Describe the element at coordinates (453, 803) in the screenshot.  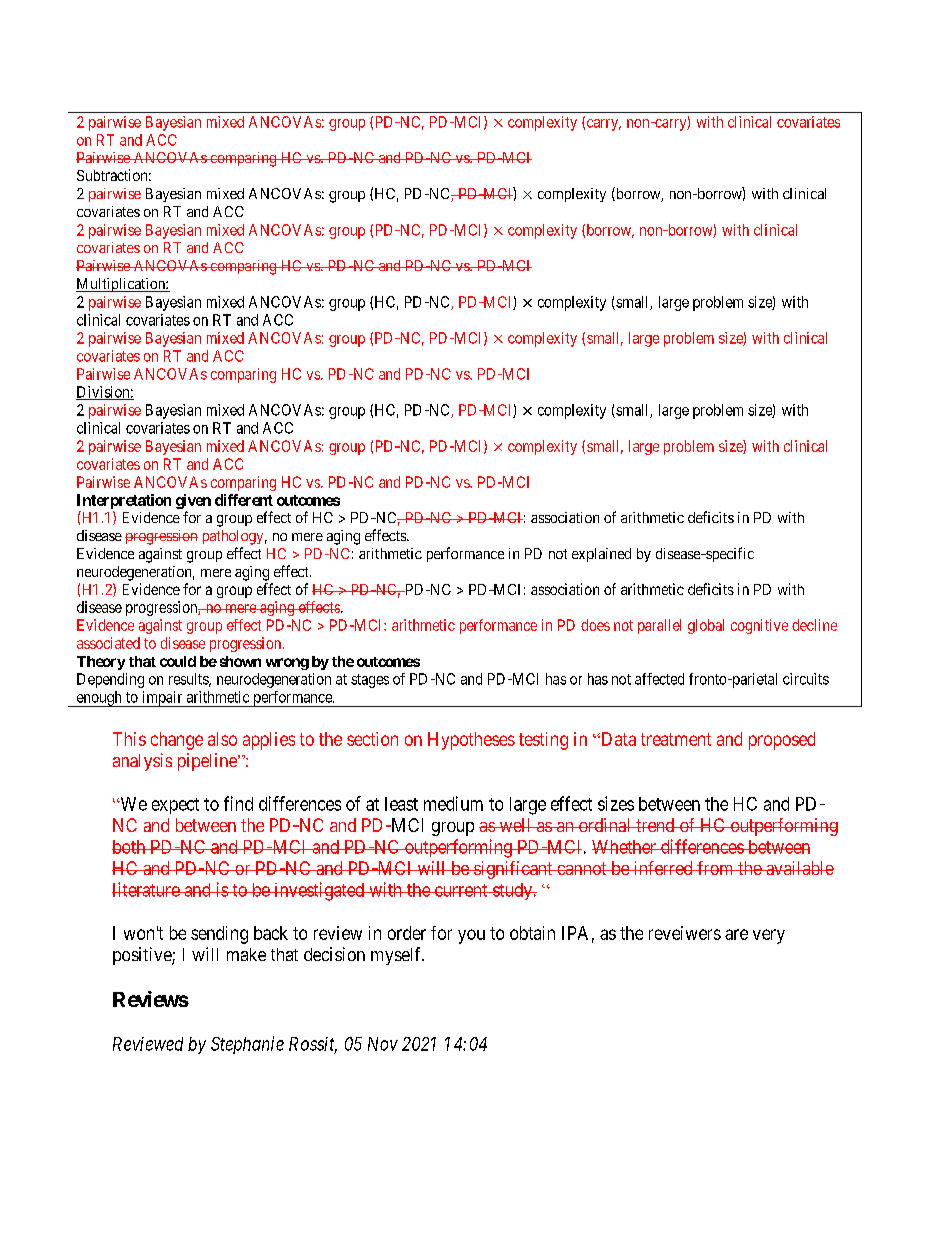
I see `medium` at that location.
